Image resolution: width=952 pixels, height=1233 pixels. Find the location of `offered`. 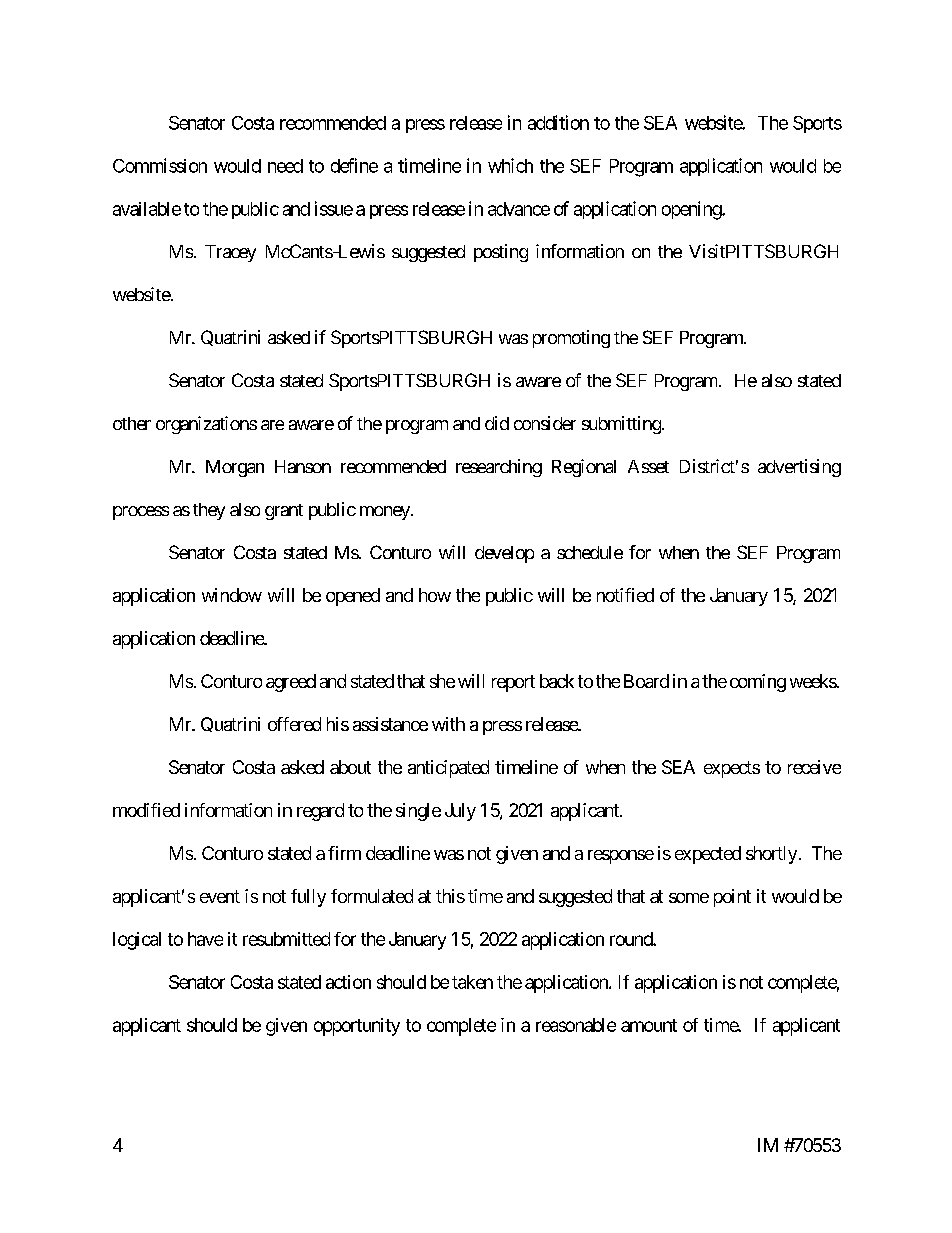

offered is located at coordinates (294, 724).
